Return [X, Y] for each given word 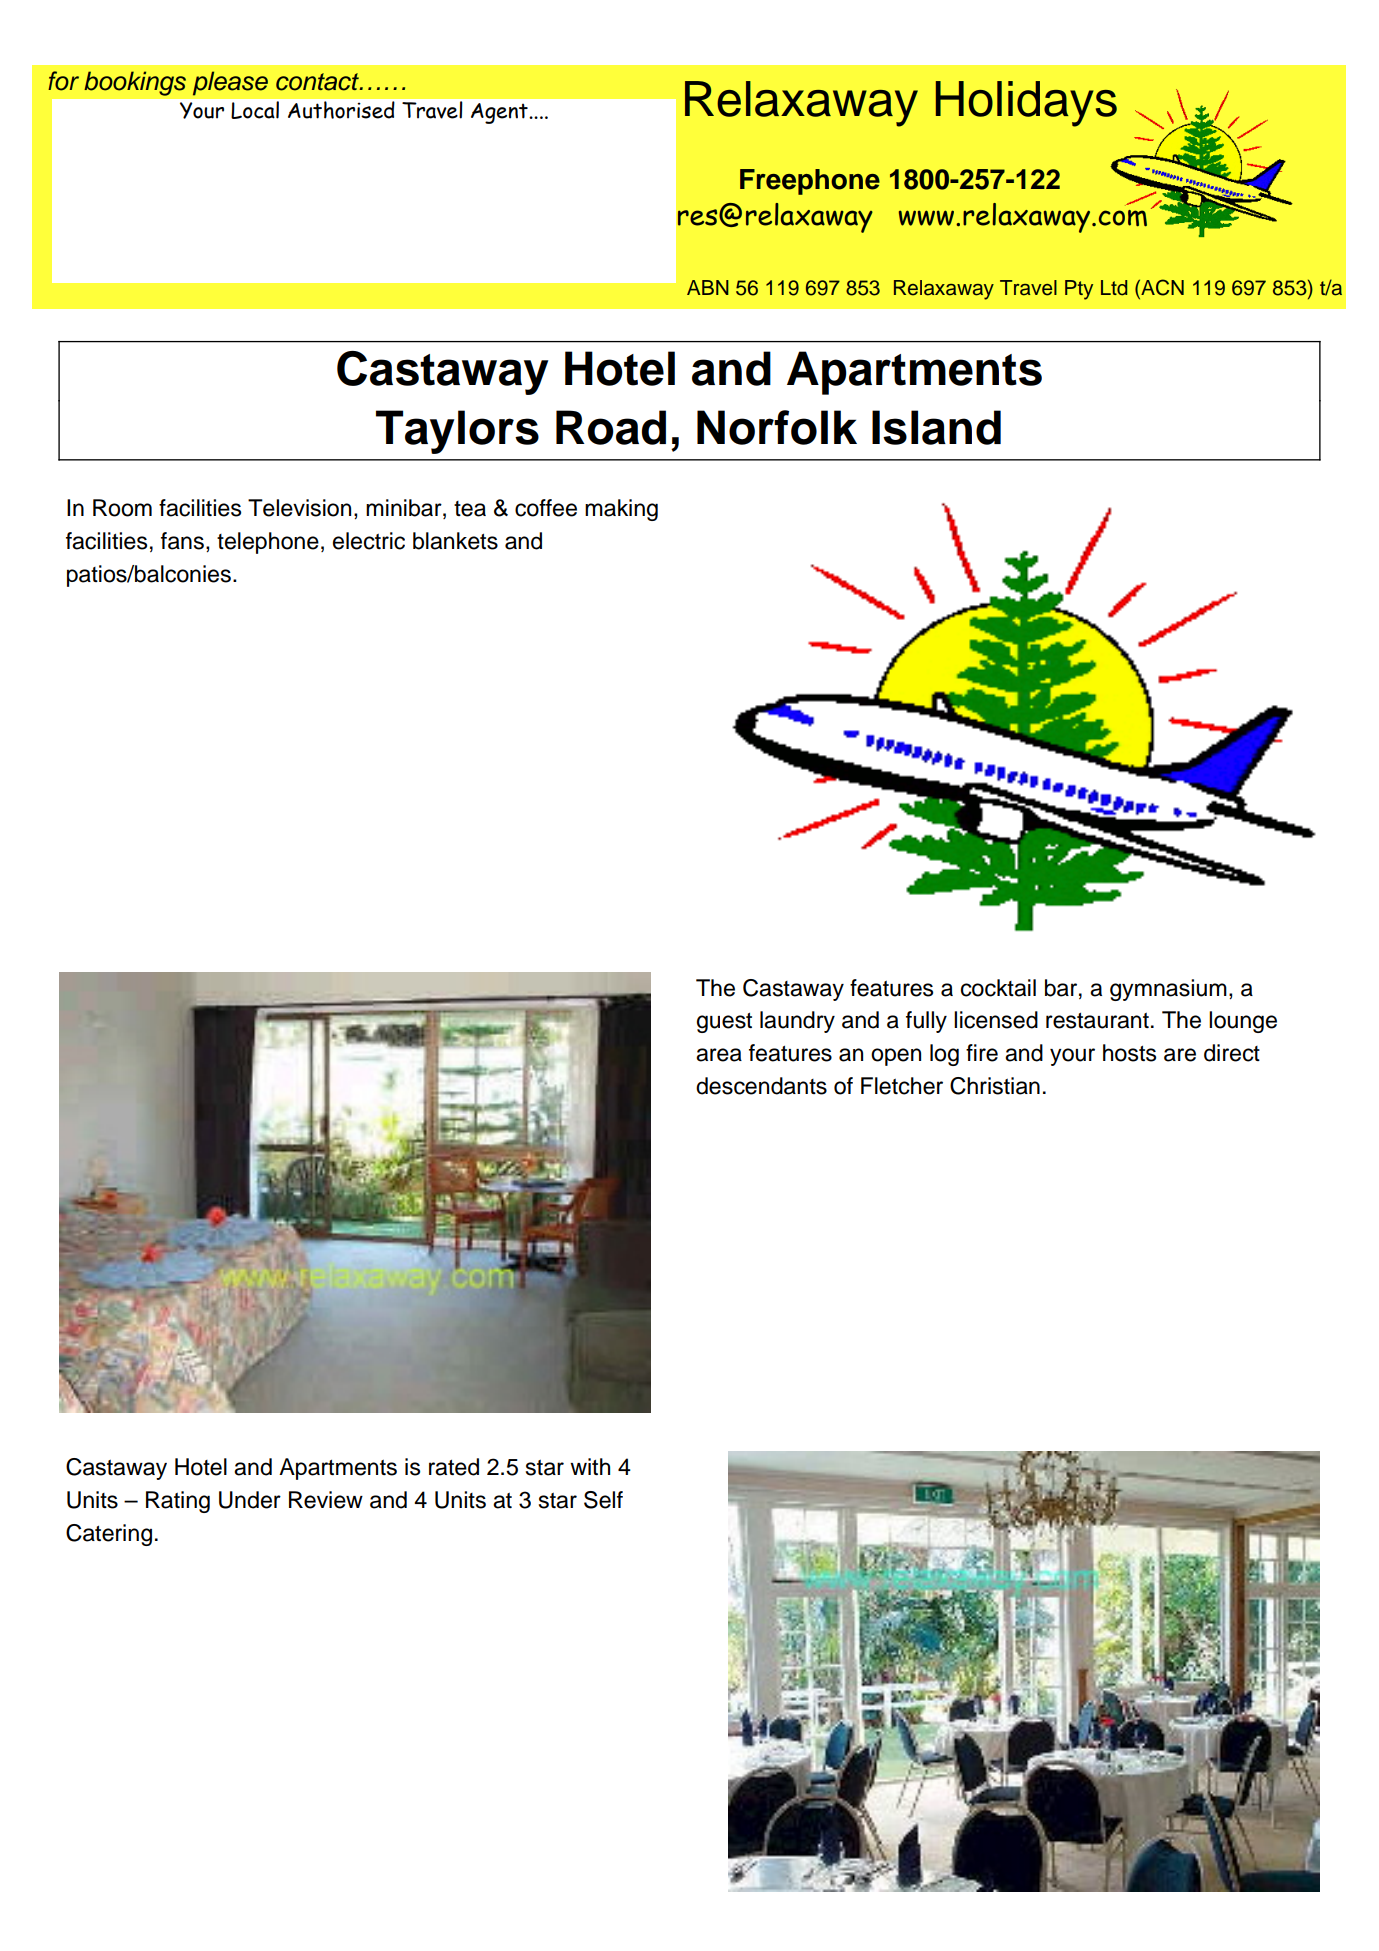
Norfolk [777, 427]
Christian [995, 1086]
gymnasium [1168, 990]
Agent [500, 113]
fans [182, 541]
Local [255, 110]
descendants [761, 1086]
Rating [178, 1502]
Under [250, 1500]
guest [724, 1023]
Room [122, 508]
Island [936, 427]
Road [611, 427]
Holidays [1026, 104]
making [621, 510]
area [719, 1055]
